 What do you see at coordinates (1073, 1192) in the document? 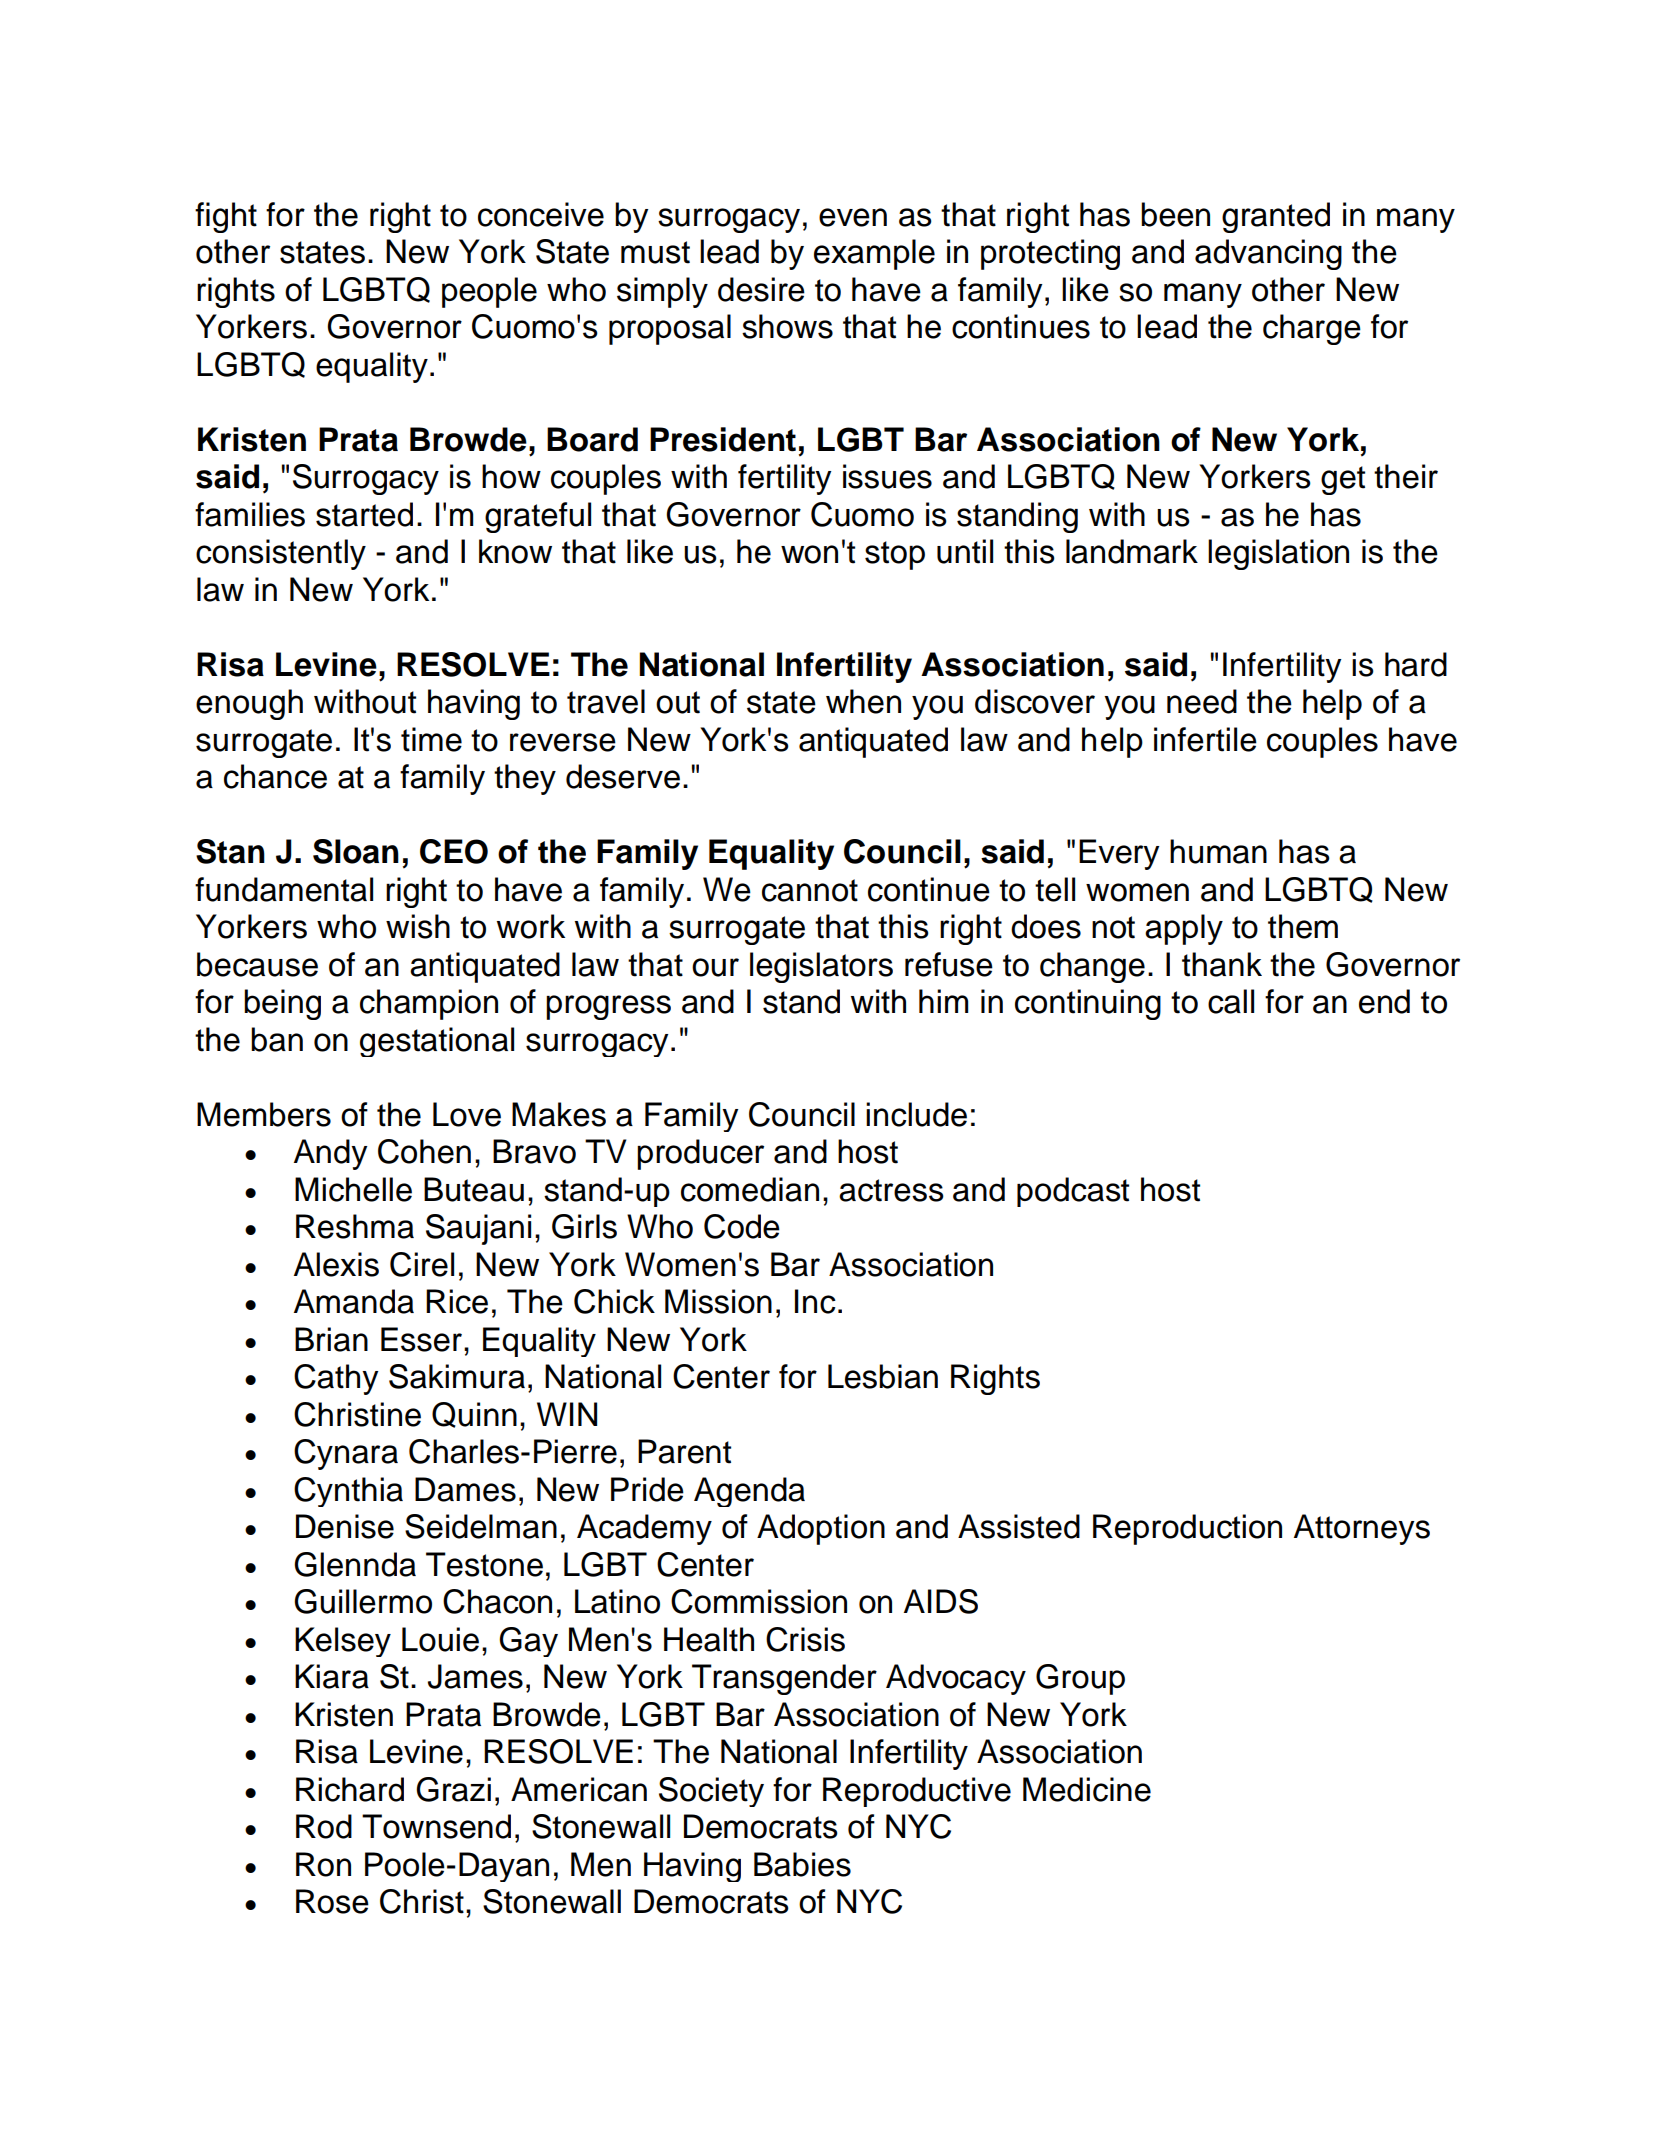
I see `podcast` at bounding box center [1073, 1192].
